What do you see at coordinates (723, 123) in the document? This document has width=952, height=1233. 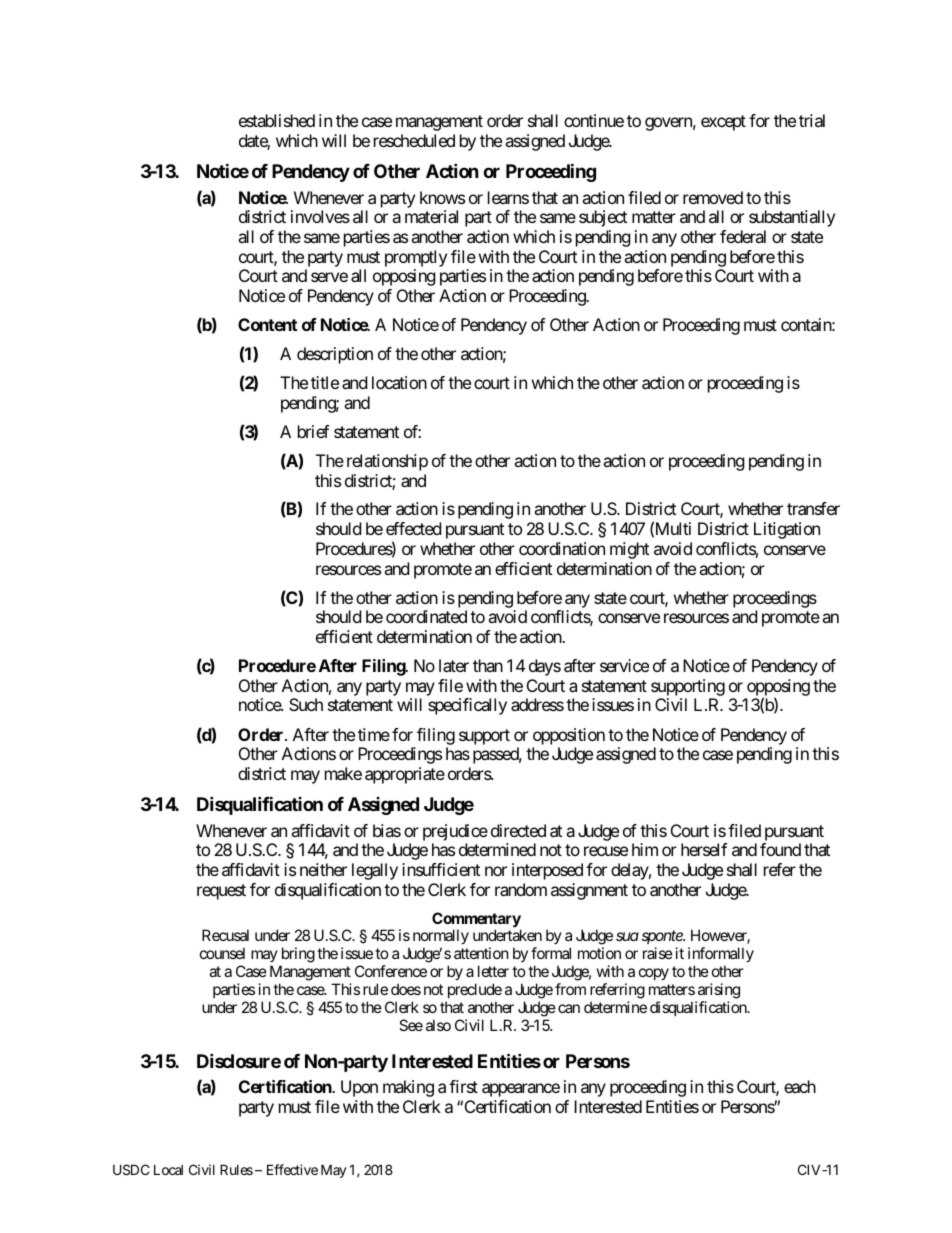 I see `except` at bounding box center [723, 123].
